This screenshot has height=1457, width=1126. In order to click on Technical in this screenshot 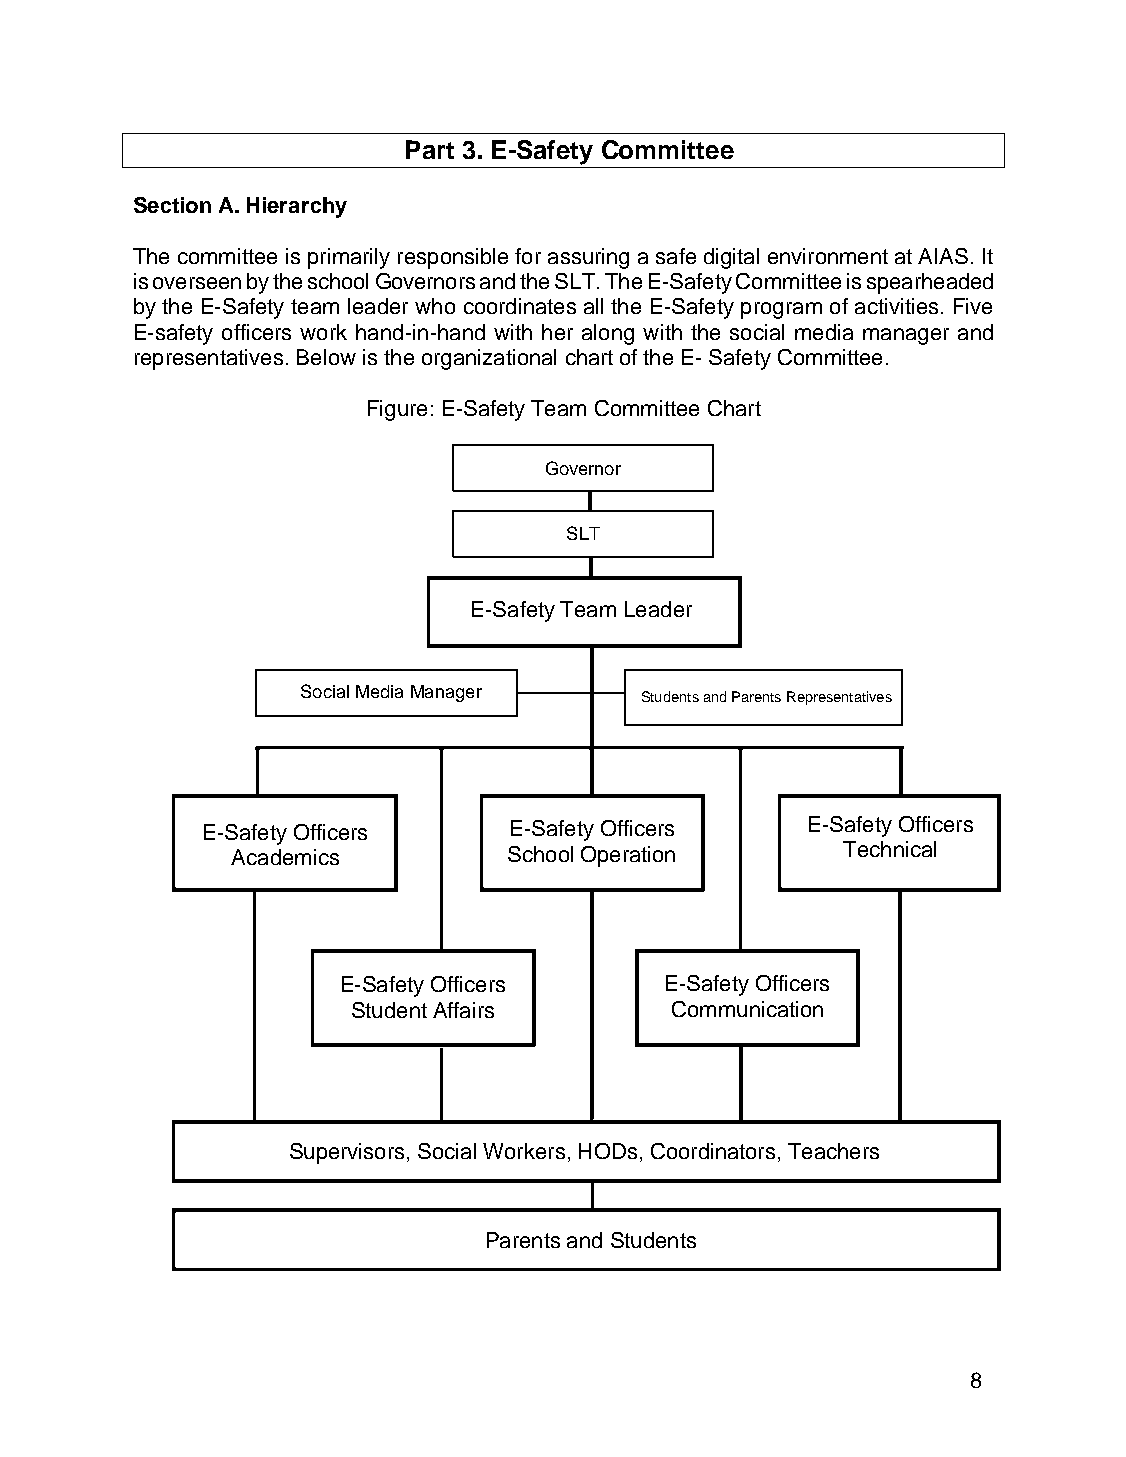, I will do `click(889, 849)`.
